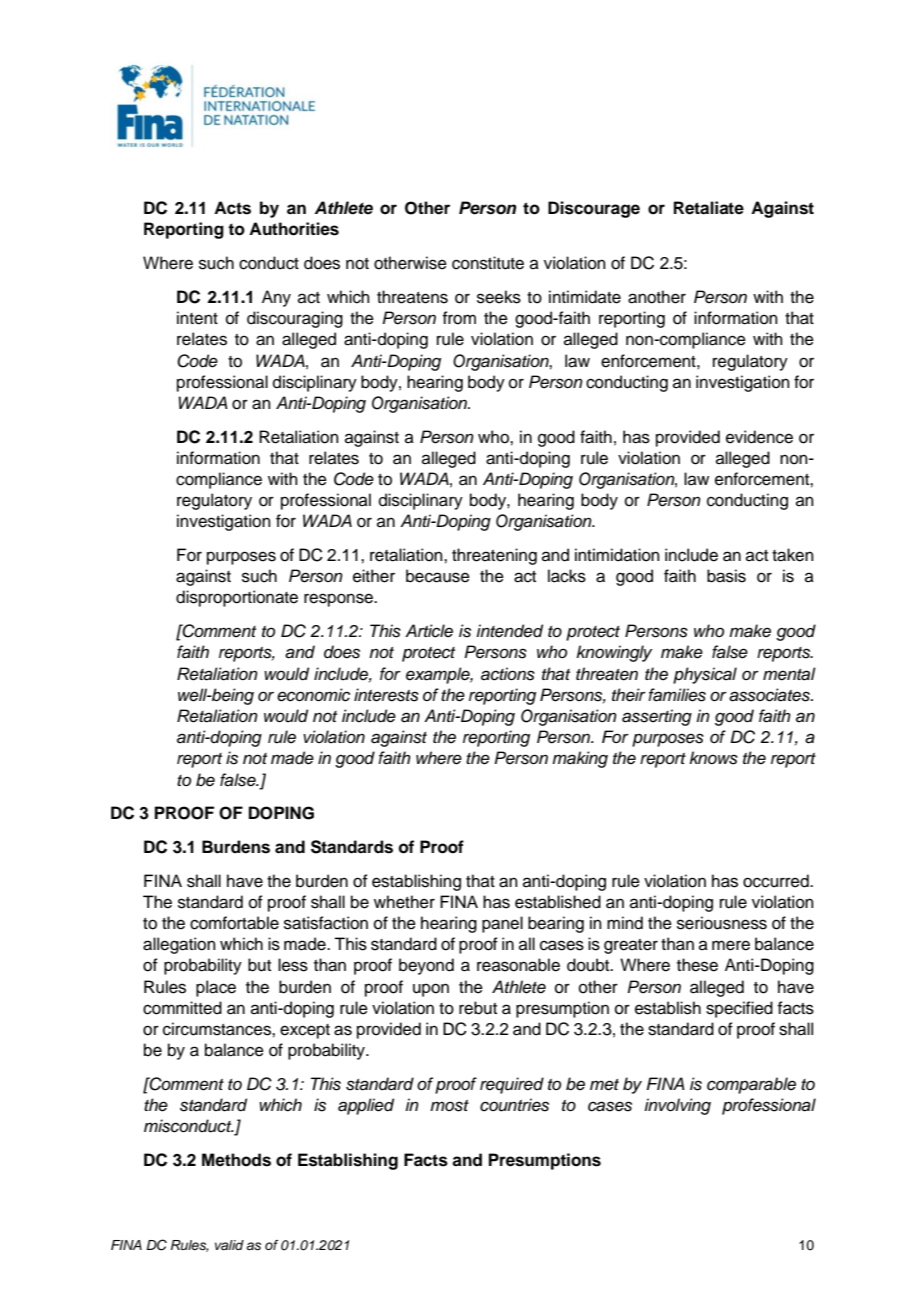  Describe the element at coordinates (759, 437) in the screenshot. I see `evidence` at that location.
